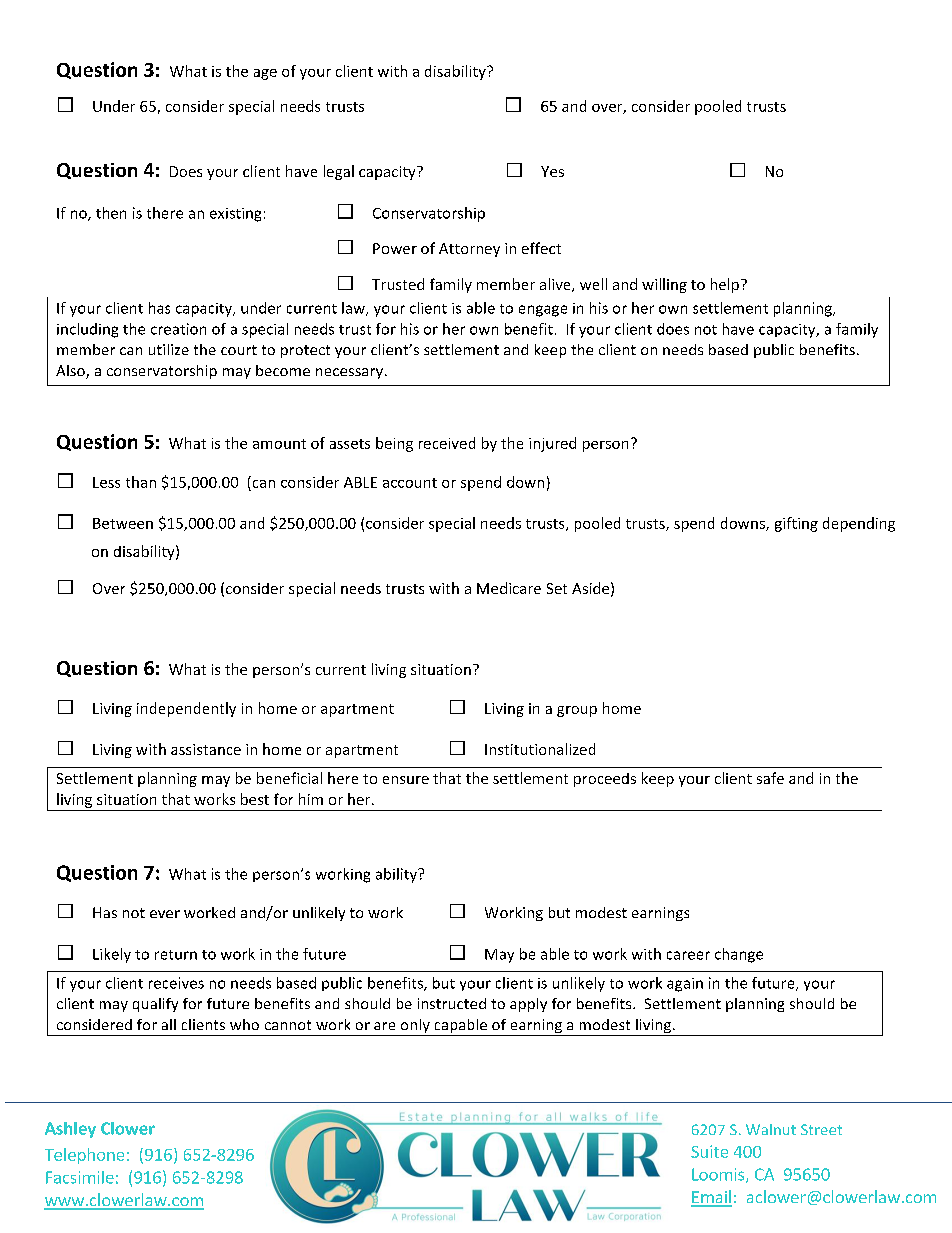 The height and width of the image is (1233, 952). I want to click on Telephone, so click(84, 1156).
